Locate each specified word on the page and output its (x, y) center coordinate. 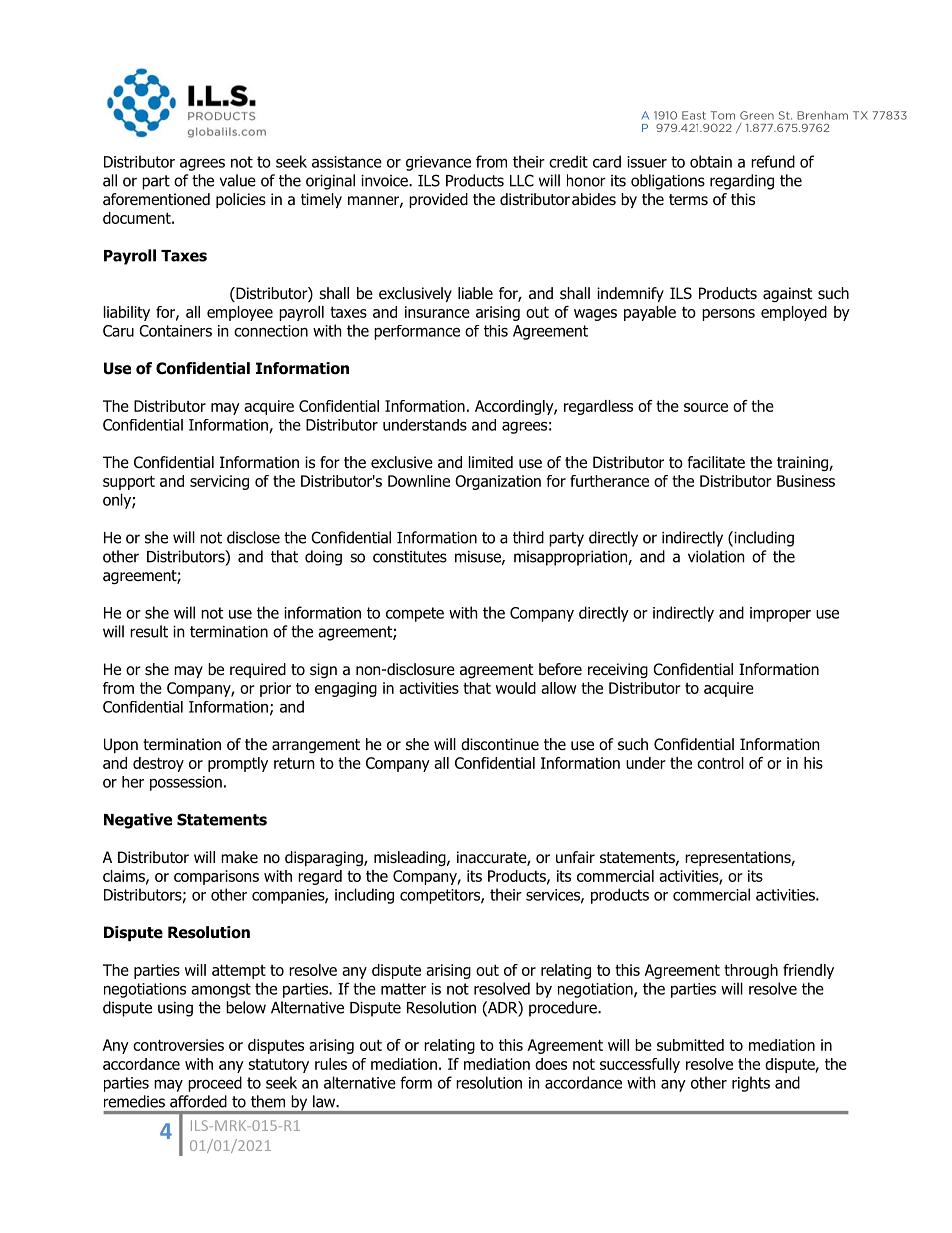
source (706, 407)
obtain (711, 161)
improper (780, 614)
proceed (215, 1084)
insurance (437, 312)
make (239, 857)
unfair (575, 857)
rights (751, 1084)
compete (415, 614)
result (149, 631)
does (551, 1064)
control (720, 763)
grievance (438, 163)
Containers (175, 331)
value (238, 180)
